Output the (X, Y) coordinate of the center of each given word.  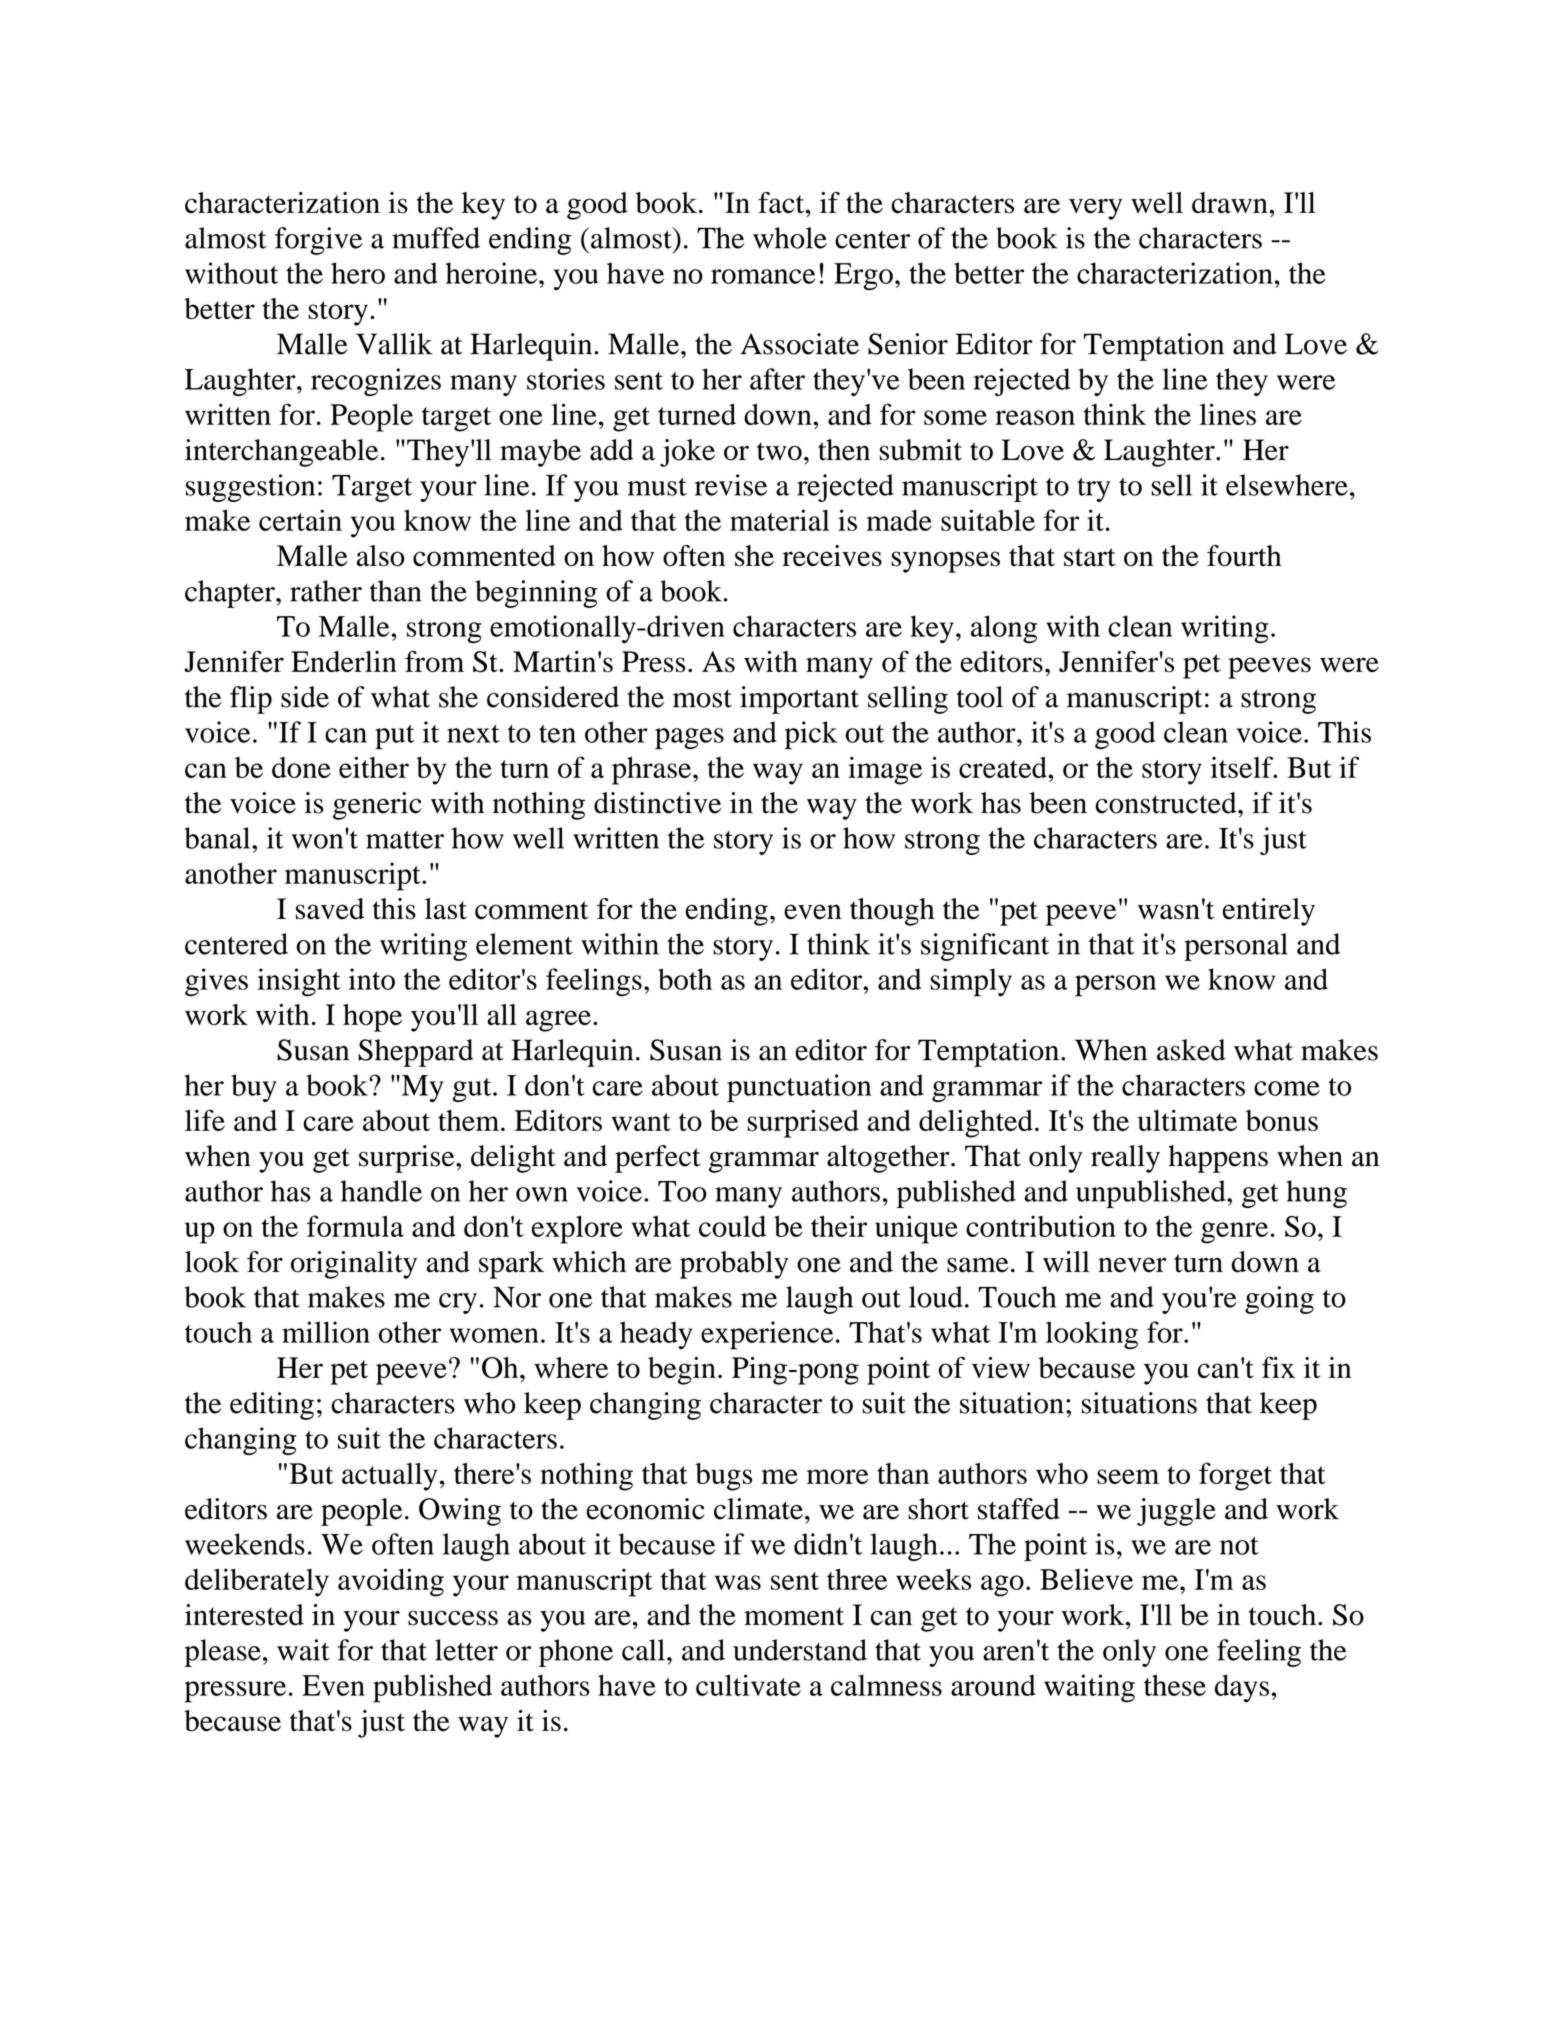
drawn (1231, 203)
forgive (318, 241)
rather (326, 591)
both (685, 979)
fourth (1244, 556)
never (1132, 1265)
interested (244, 1615)
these (1175, 1685)
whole (790, 238)
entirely (1269, 912)
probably (734, 1265)
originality (354, 1265)
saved (330, 909)
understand (800, 1650)
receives (832, 556)
